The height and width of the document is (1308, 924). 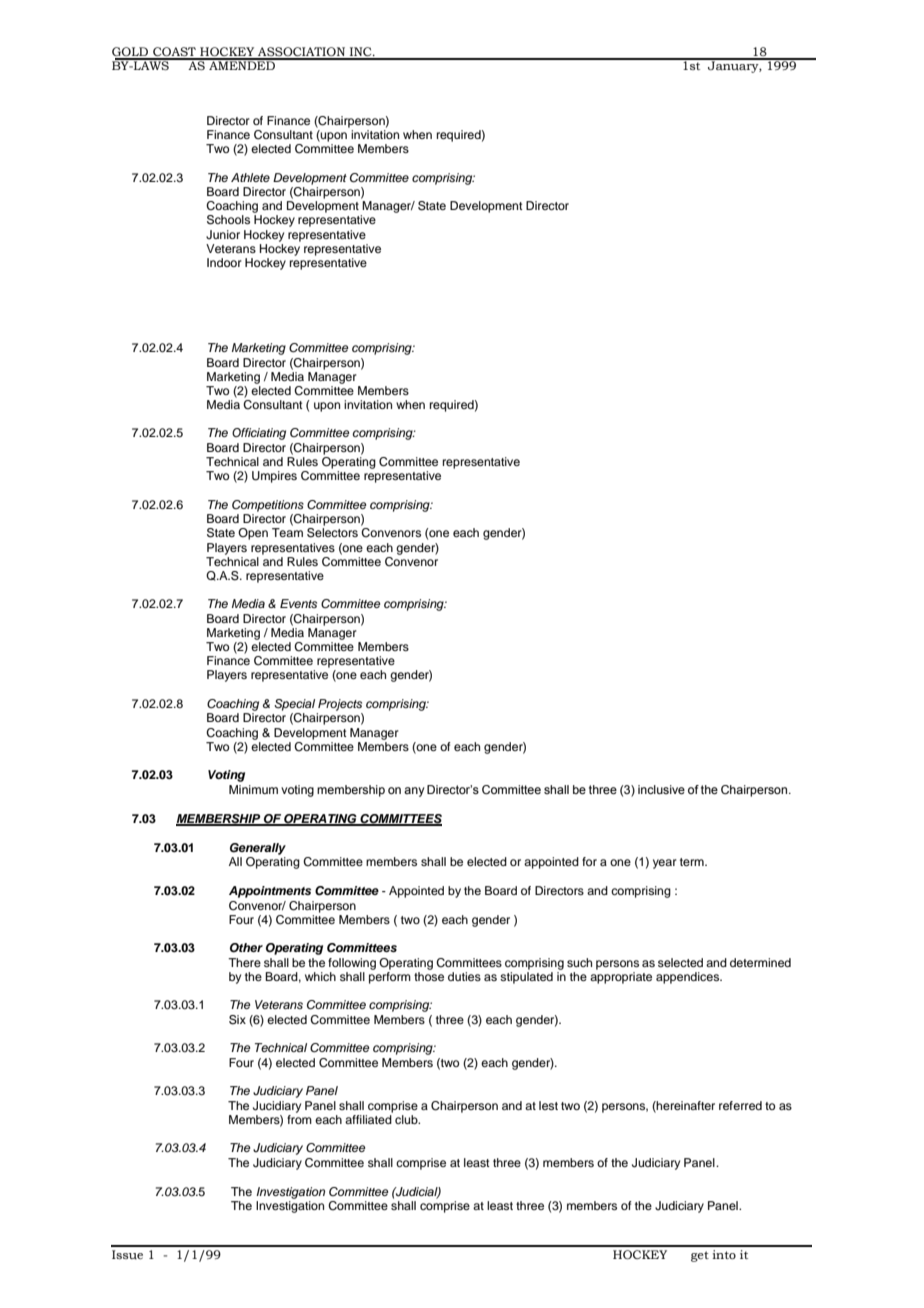 What do you see at coordinates (127, 1255) in the document?
I see `Issue` at bounding box center [127, 1255].
